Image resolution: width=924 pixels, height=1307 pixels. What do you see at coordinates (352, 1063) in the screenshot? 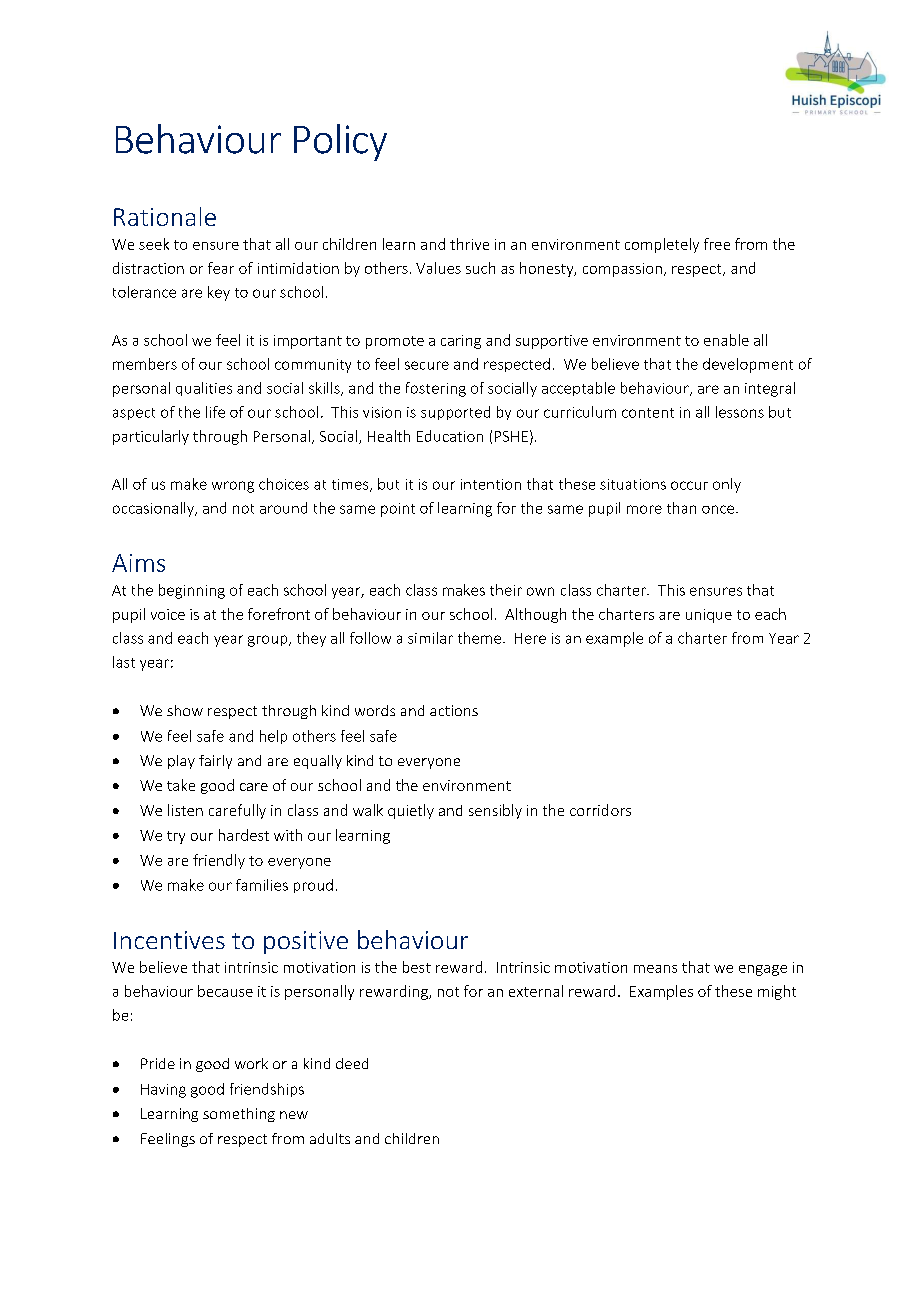
I see `deed` at bounding box center [352, 1063].
